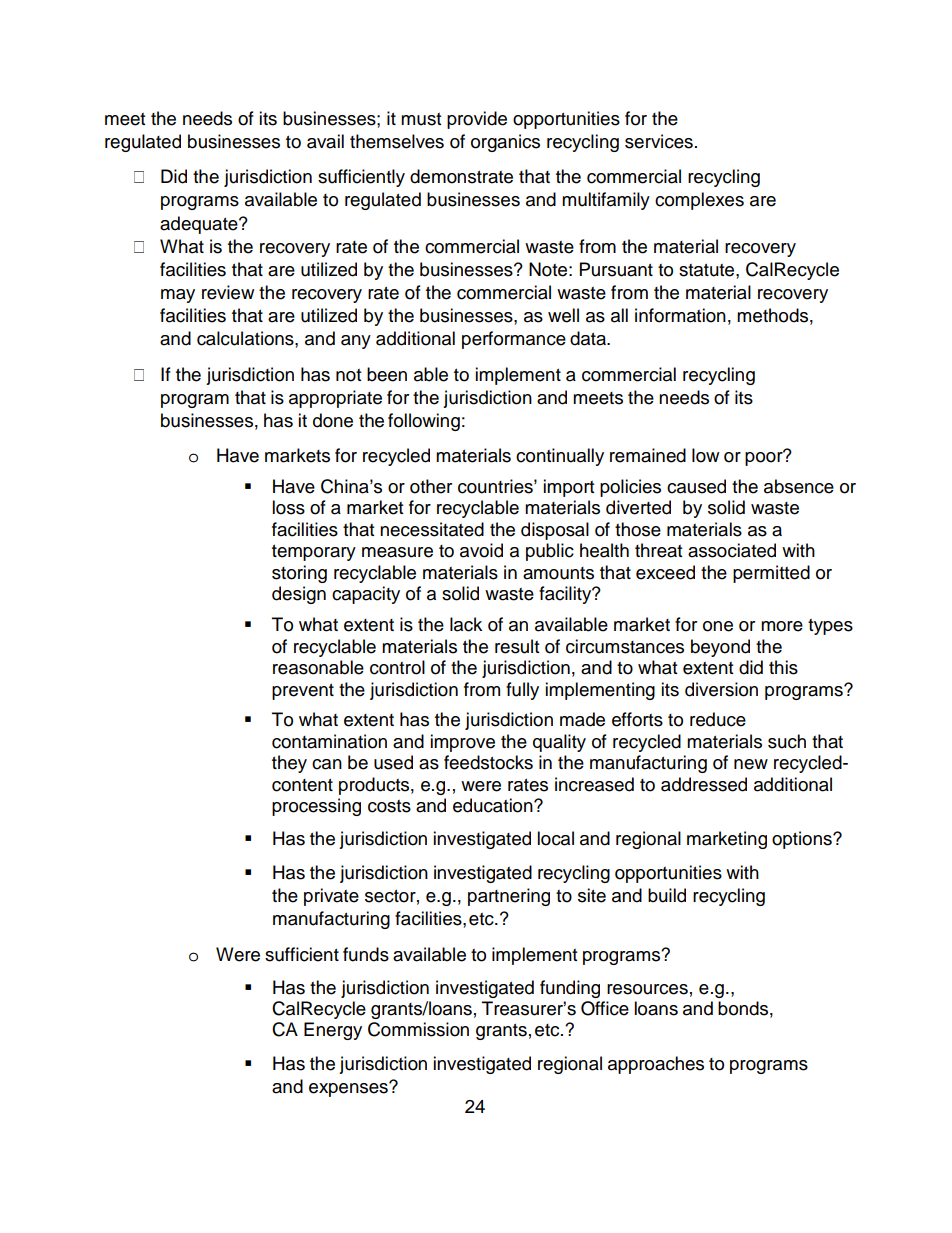 This document has height=1233, width=952. Describe the element at coordinates (699, 201) in the document. I see `complexes` at that location.
